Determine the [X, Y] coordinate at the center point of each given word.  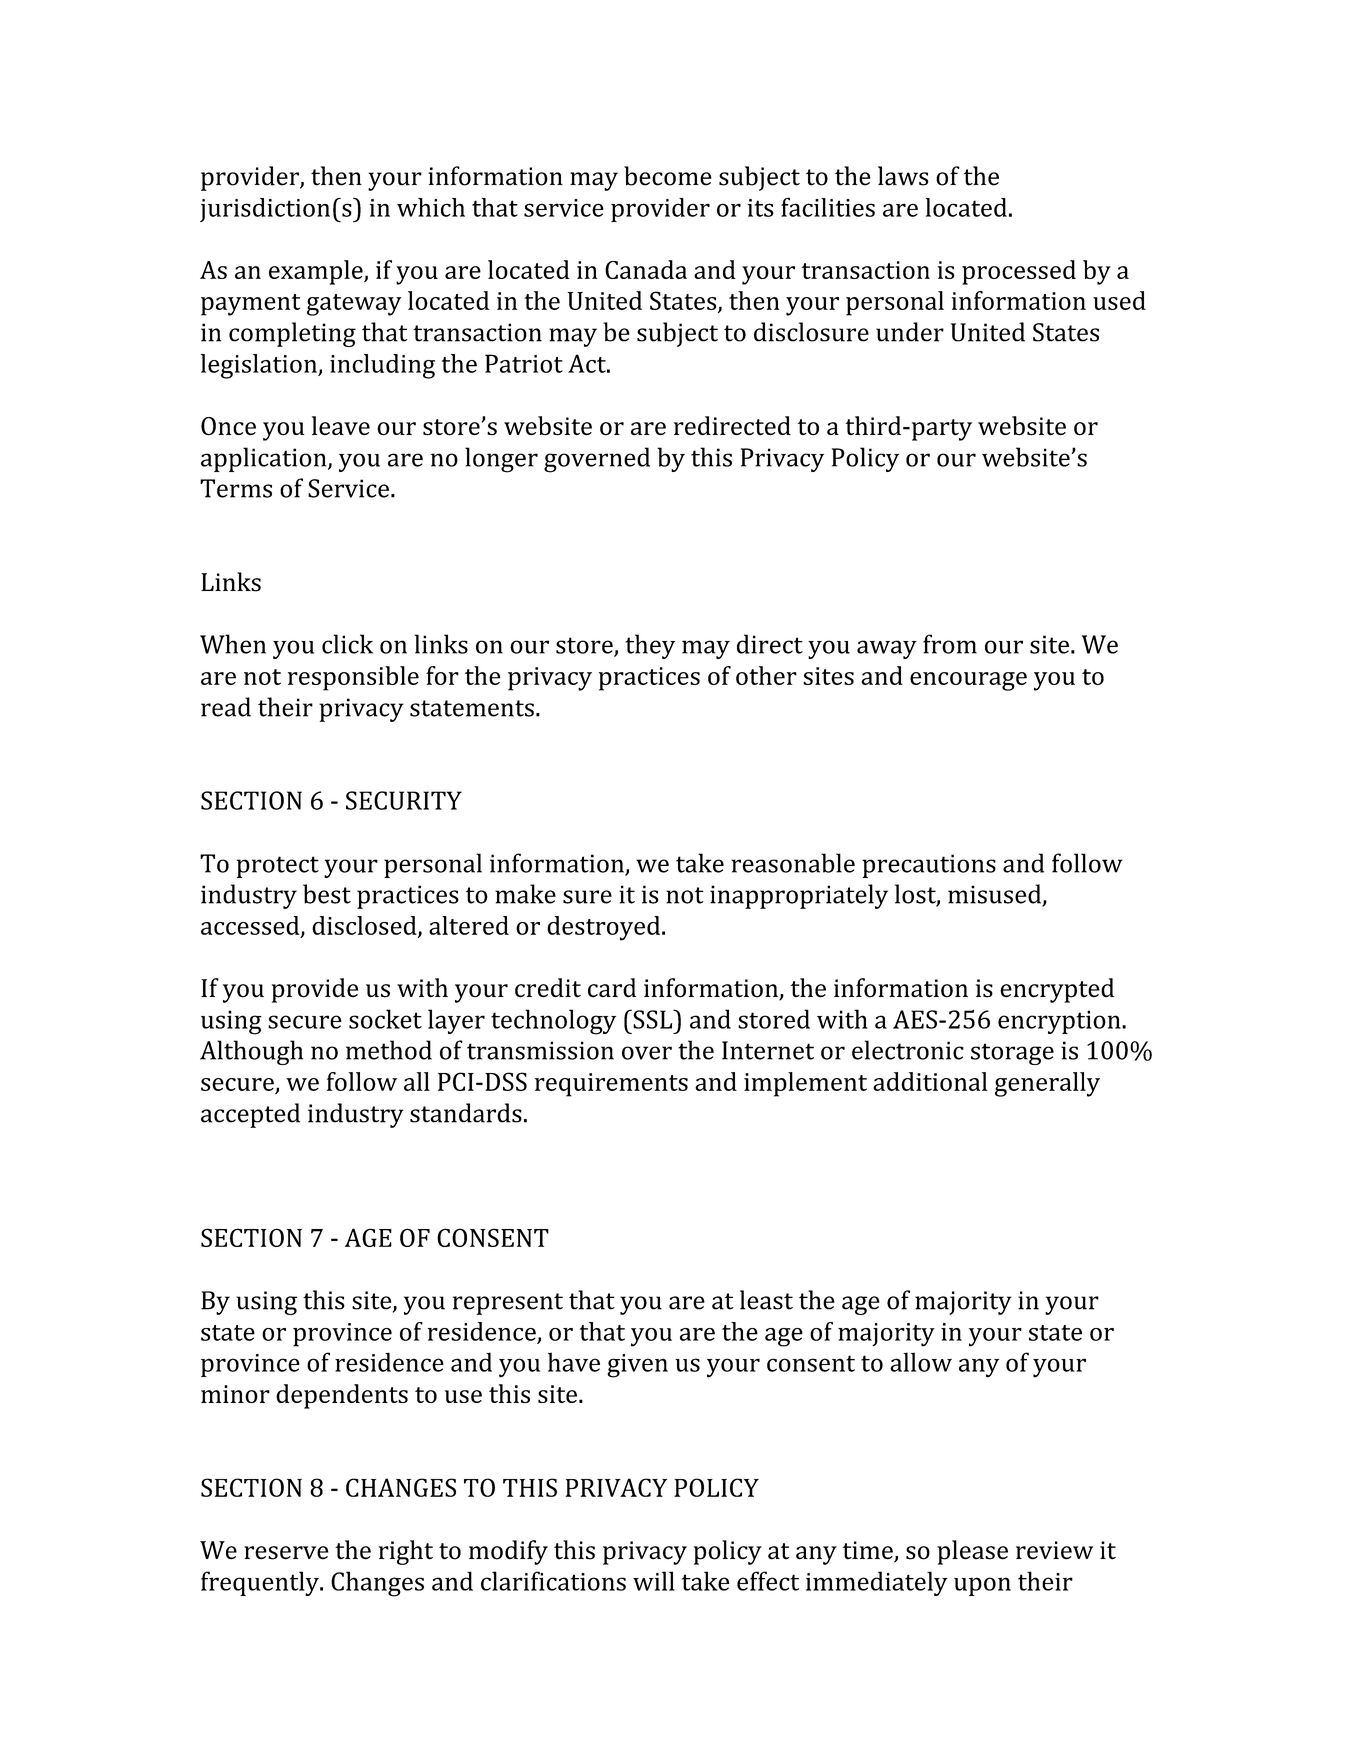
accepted [250, 1115]
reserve [286, 1553]
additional [930, 1081]
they [650, 646]
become [668, 176]
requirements [611, 1085]
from [950, 644]
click [347, 644]
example [317, 272]
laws [903, 176]
